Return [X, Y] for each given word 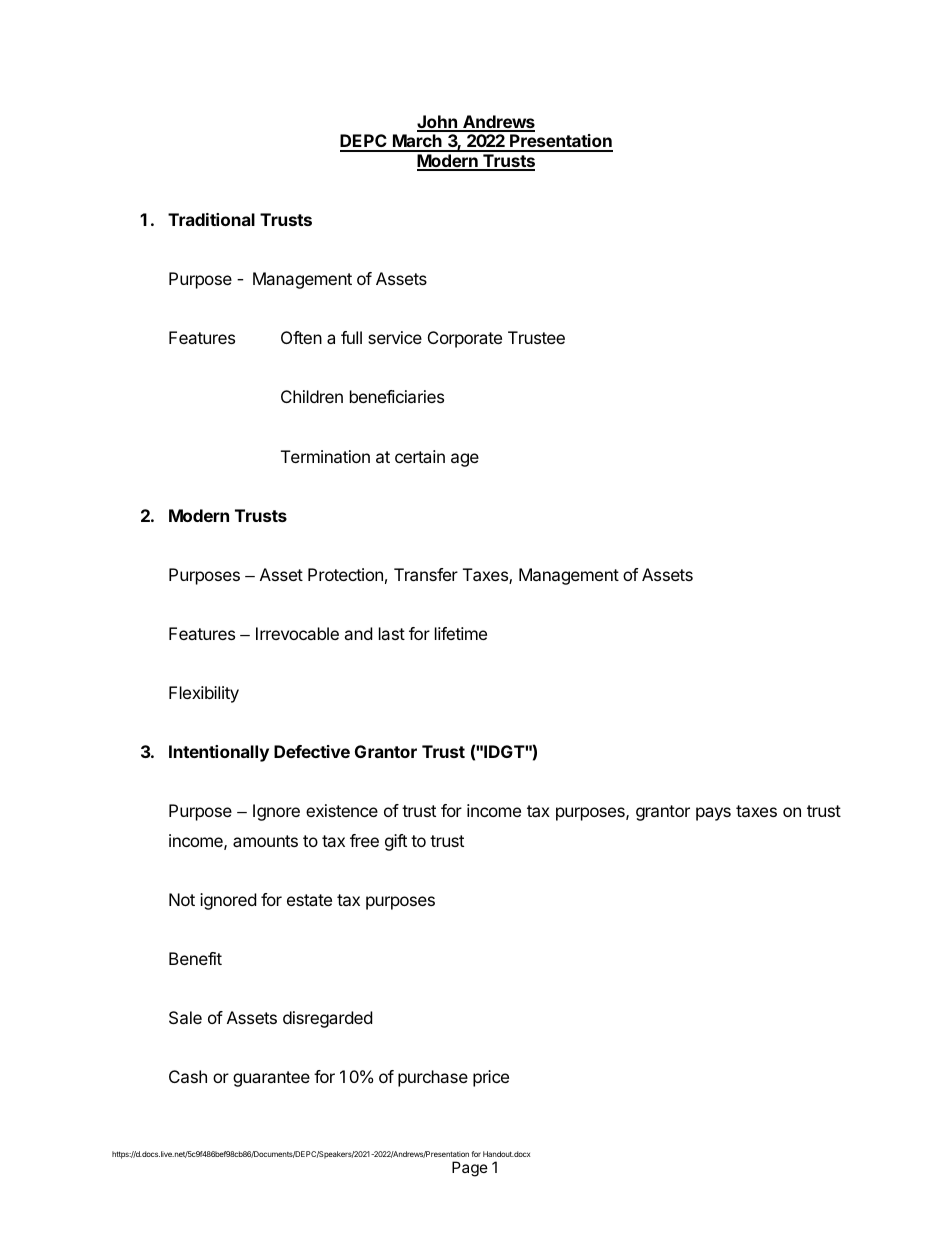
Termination [325, 456]
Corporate [465, 339]
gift [396, 842]
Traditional [211, 219]
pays [713, 814]
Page [470, 1169]
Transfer [426, 574]
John [438, 123]
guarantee [271, 1079]
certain [420, 456]
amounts [265, 841]
